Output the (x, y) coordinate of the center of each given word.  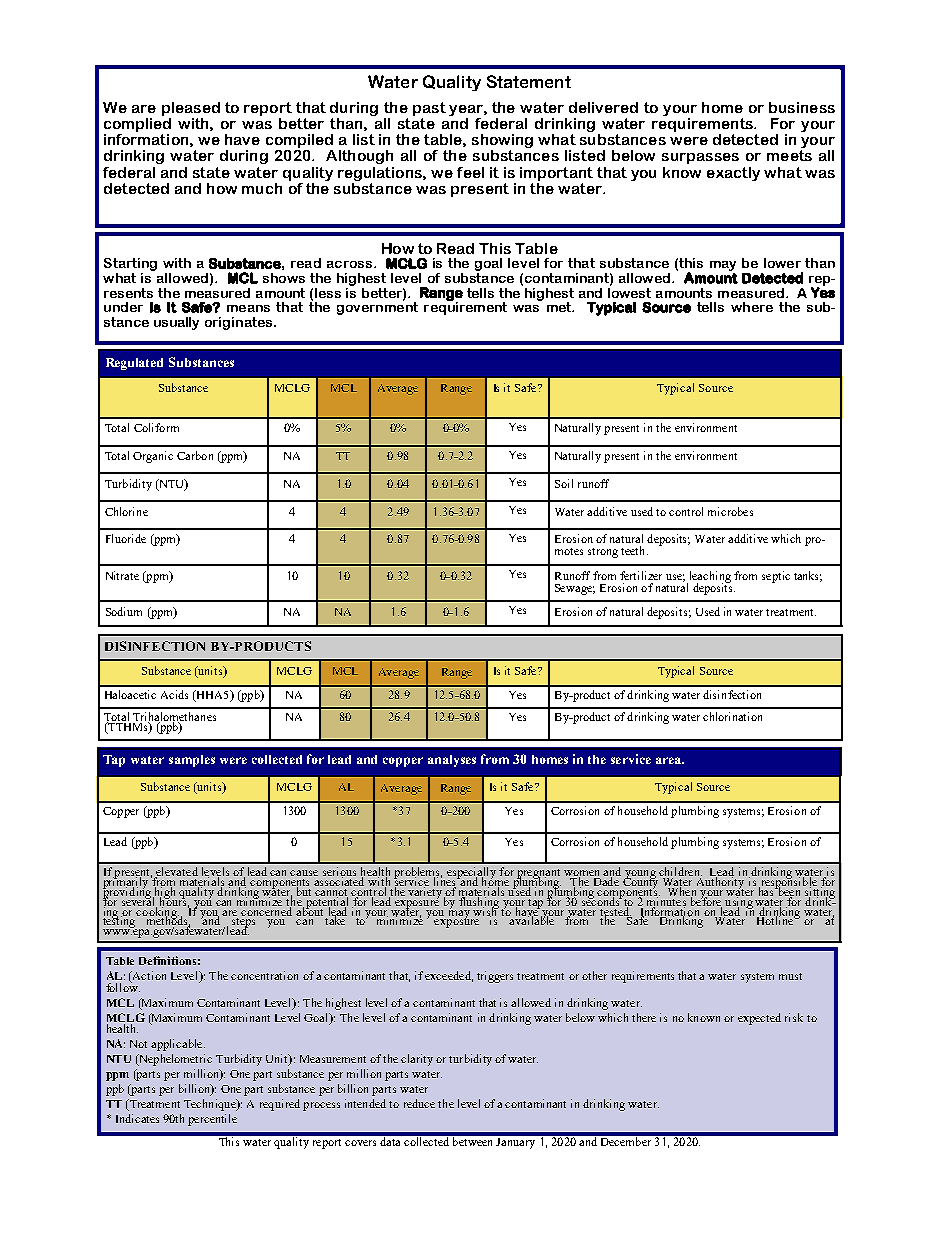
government (377, 307)
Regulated (134, 364)
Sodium (124, 611)
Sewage (575, 589)
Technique (211, 1105)
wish (486, 910)
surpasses (700, 158)
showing (502, 142)
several (139, 901)
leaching (709, 578)
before (705, 901)
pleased (191, 109)
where (752, 307)
